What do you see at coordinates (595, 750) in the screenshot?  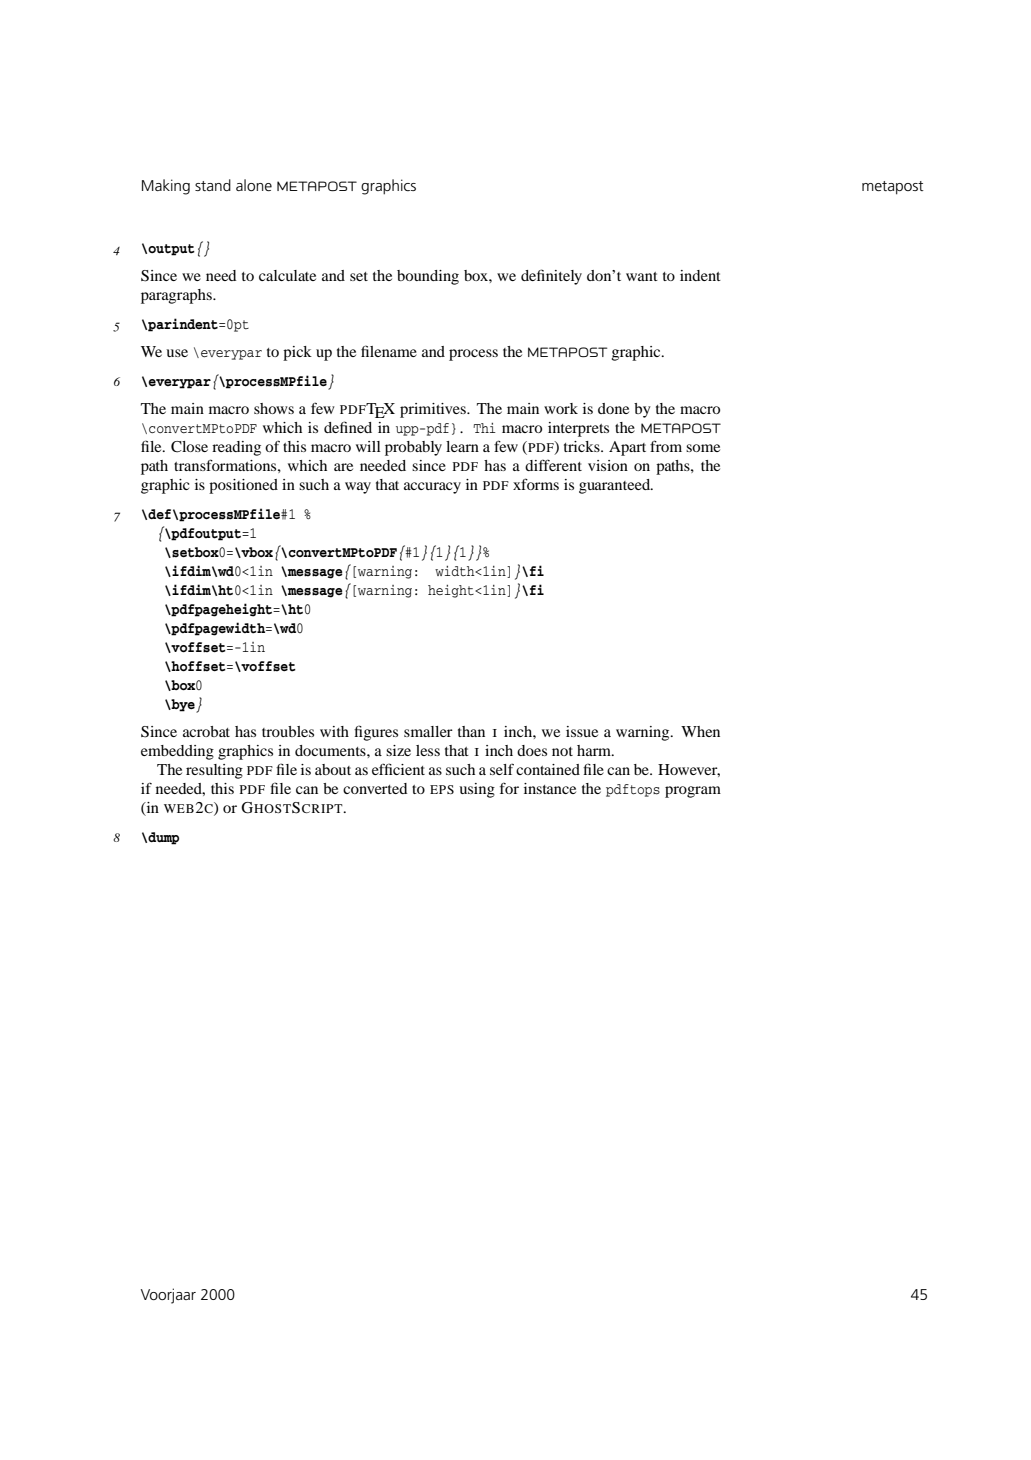 I see `harm` at bounding box center [595, 750].
